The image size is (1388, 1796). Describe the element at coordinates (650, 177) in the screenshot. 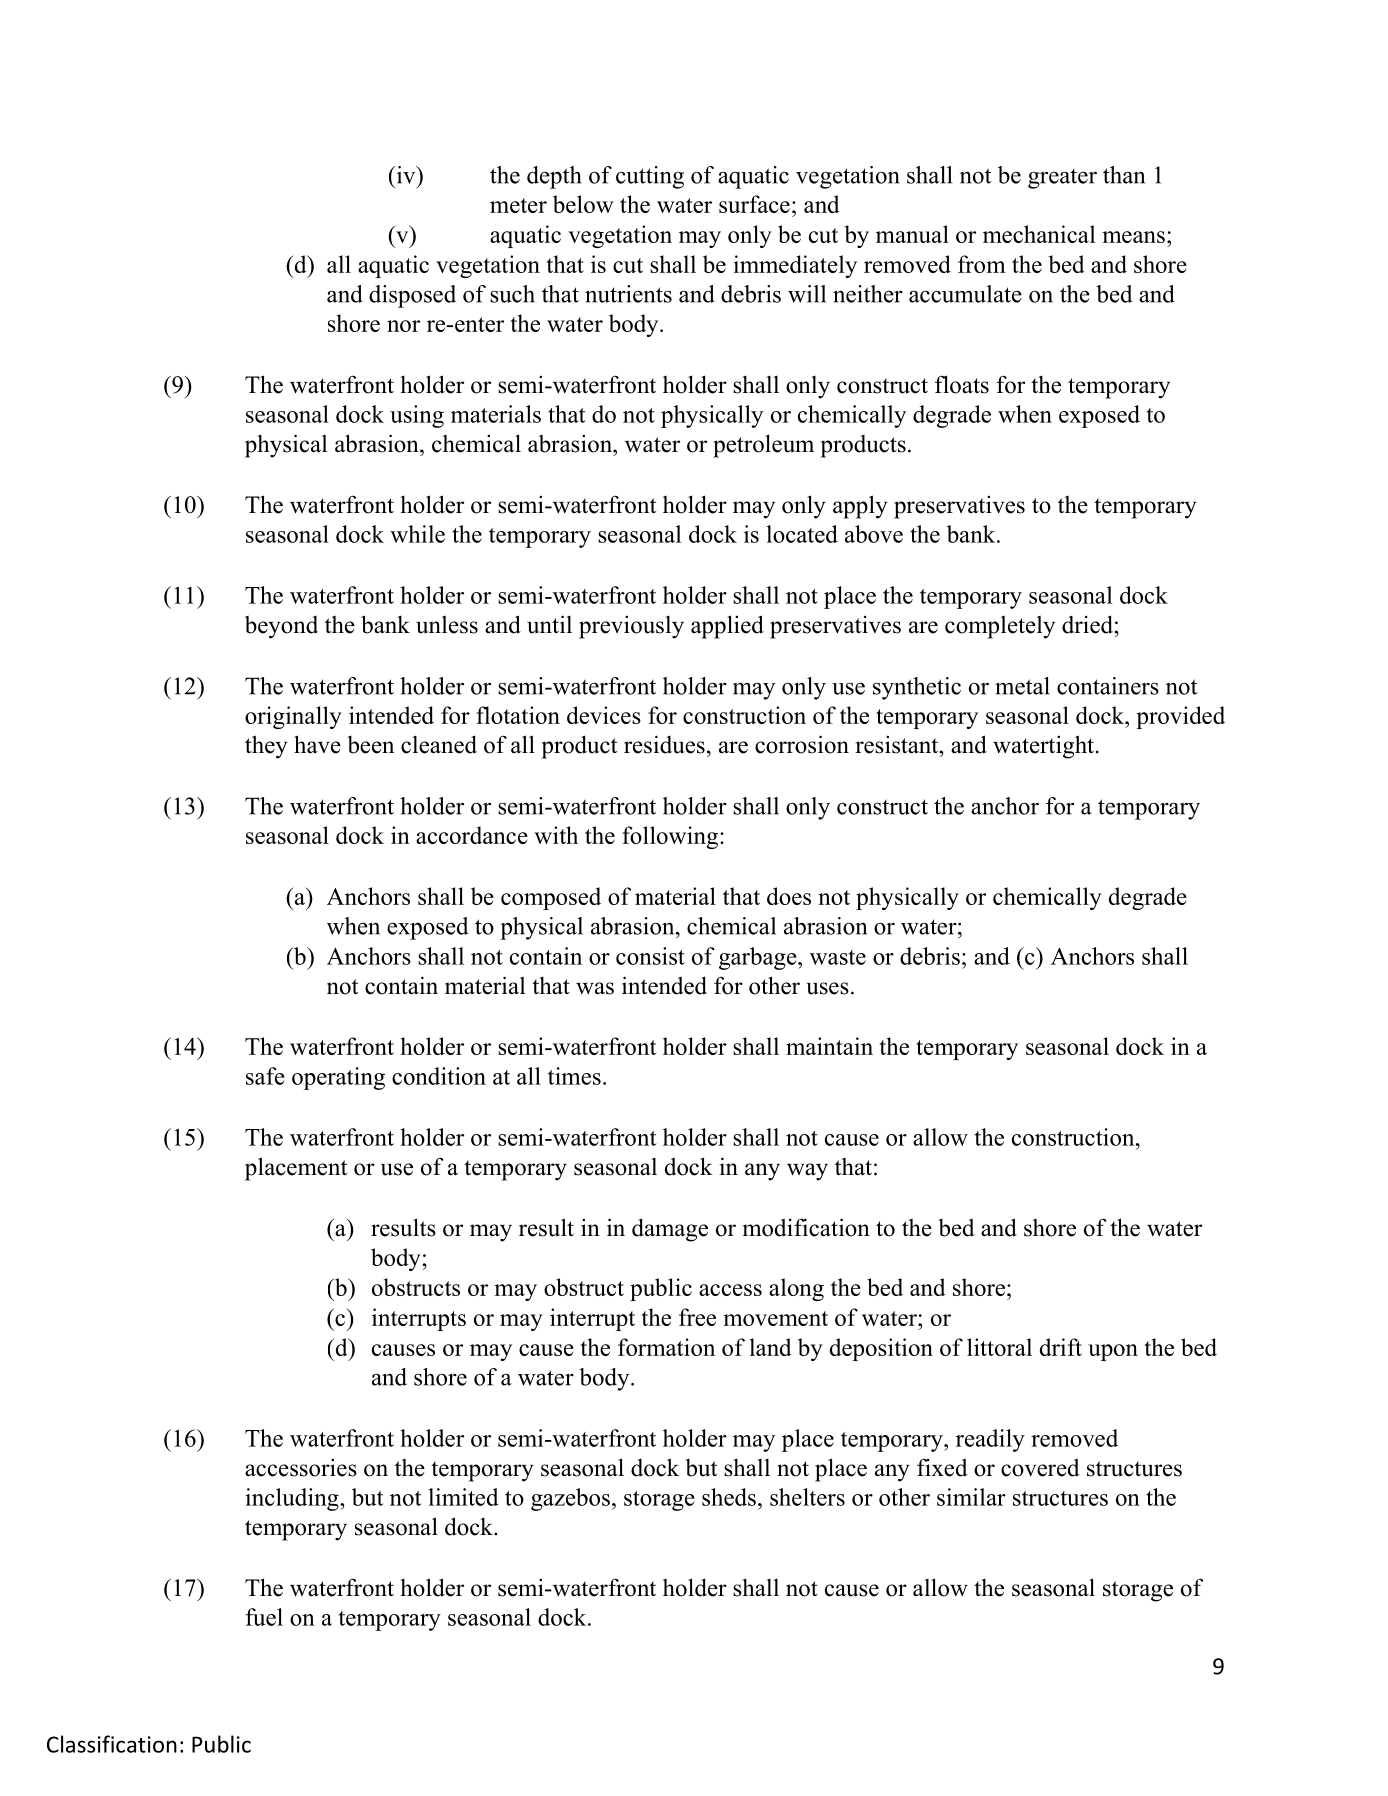

I see `cutting` at that location.
